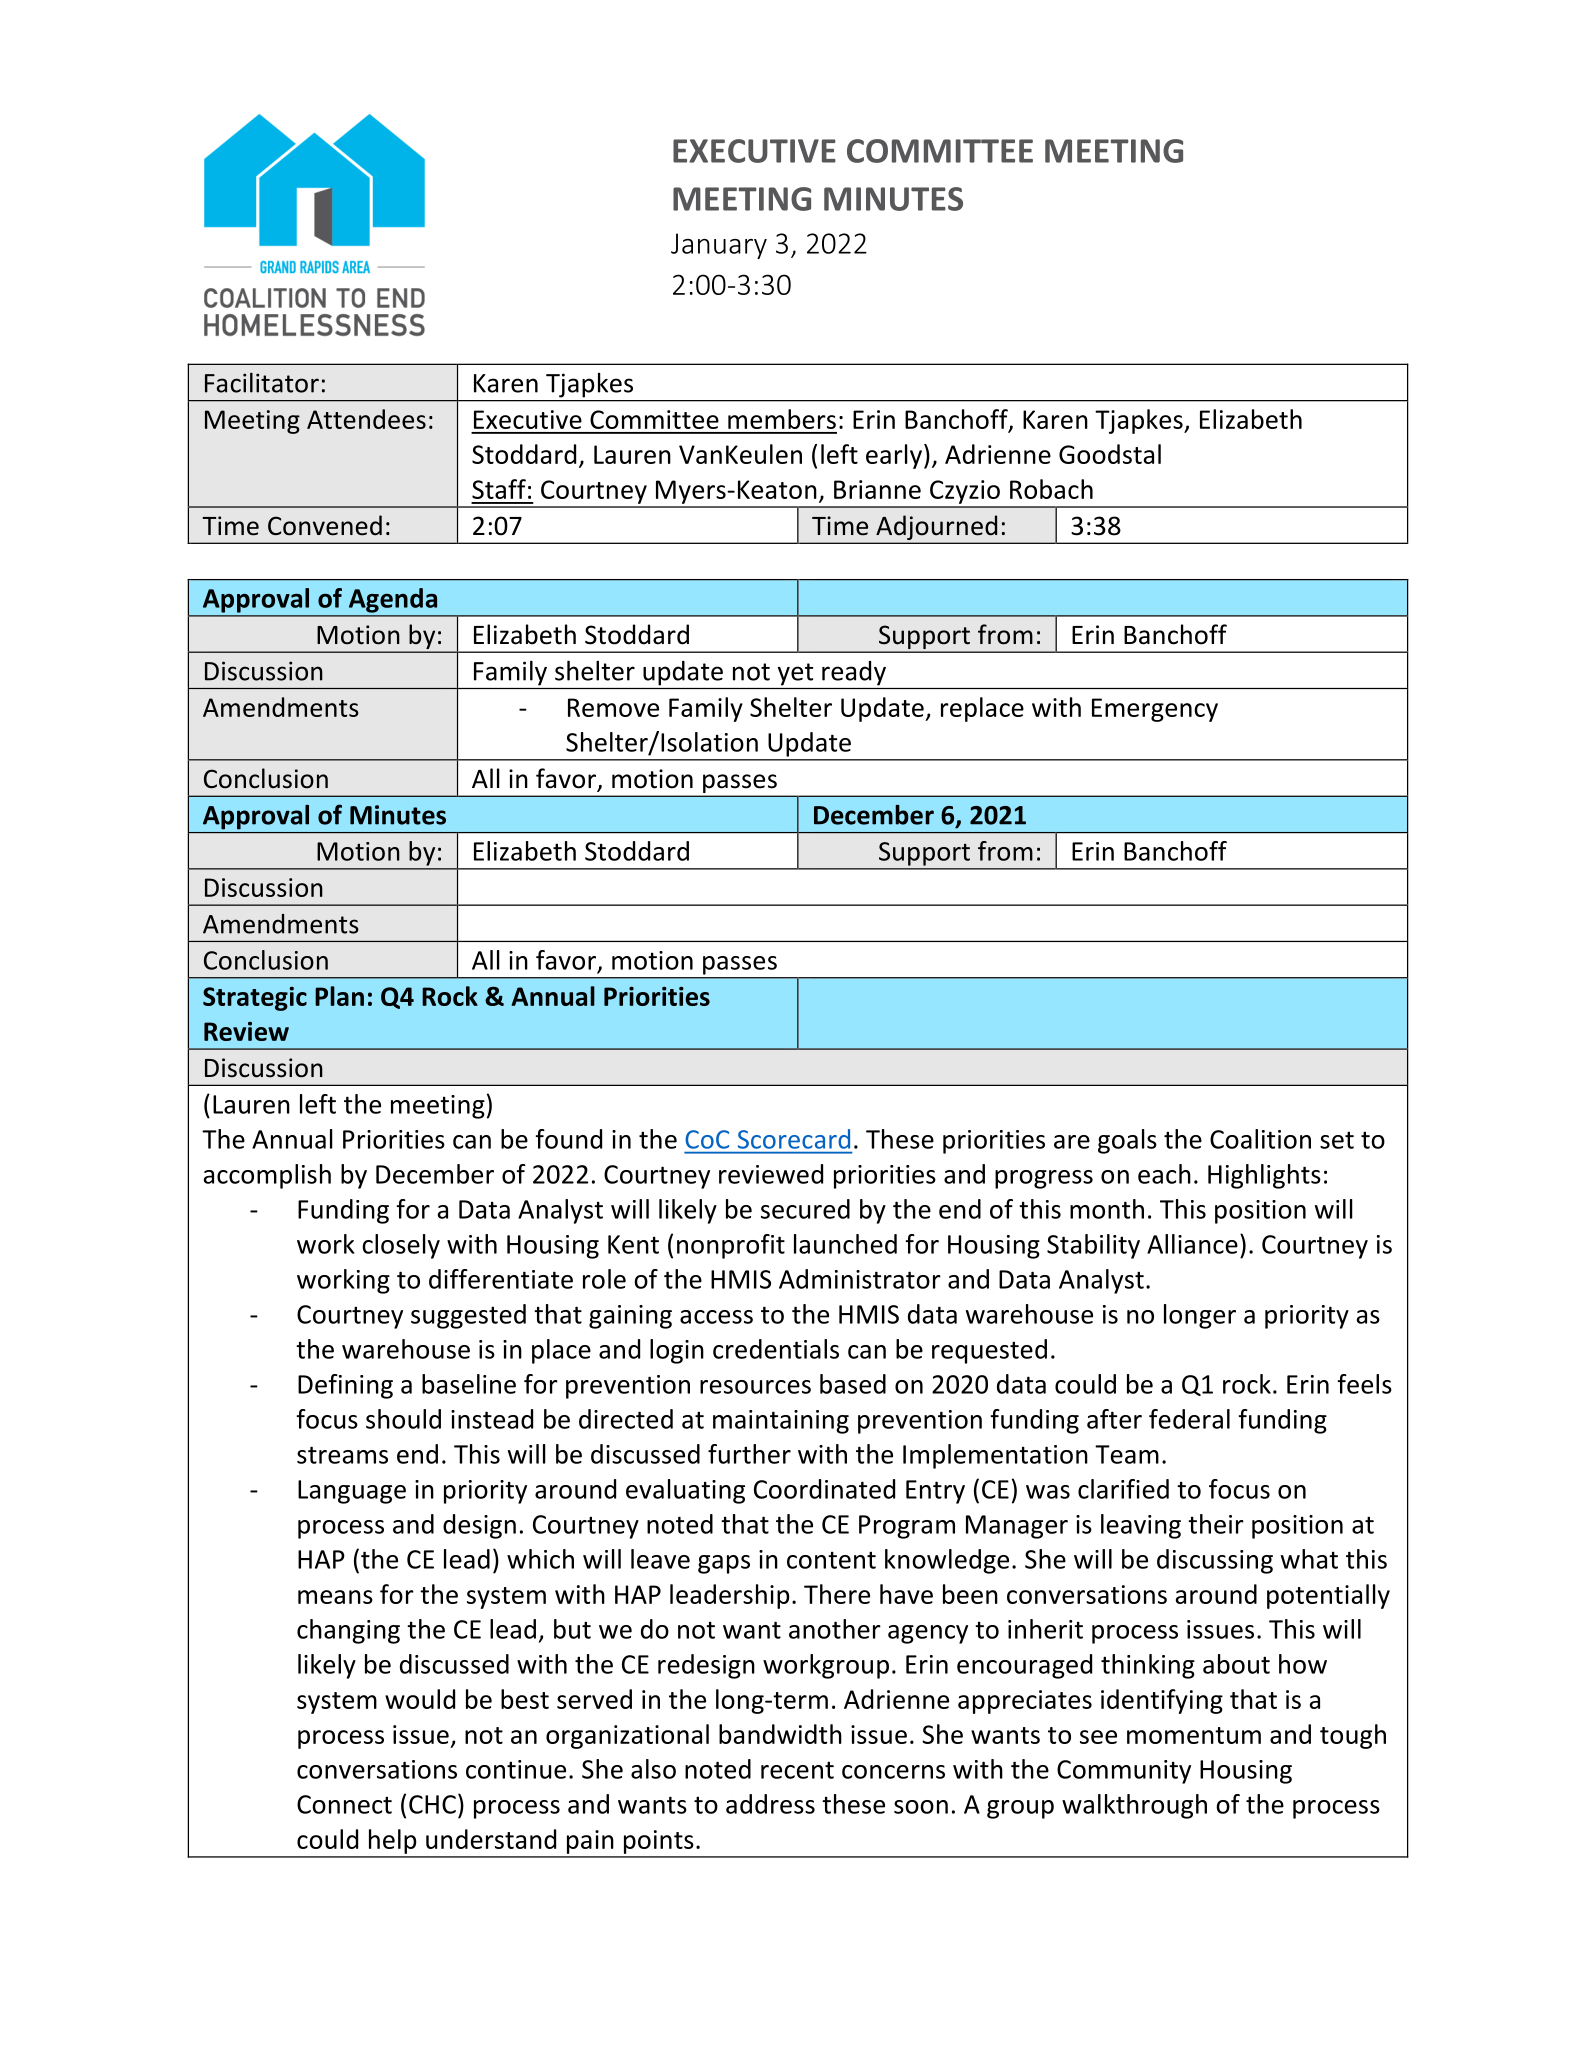 Image resolution: width=1596 pixels, height=2065 pixels. Describe the element at coordinates (344, 1804) in the page. I see `Connect` at that location.
